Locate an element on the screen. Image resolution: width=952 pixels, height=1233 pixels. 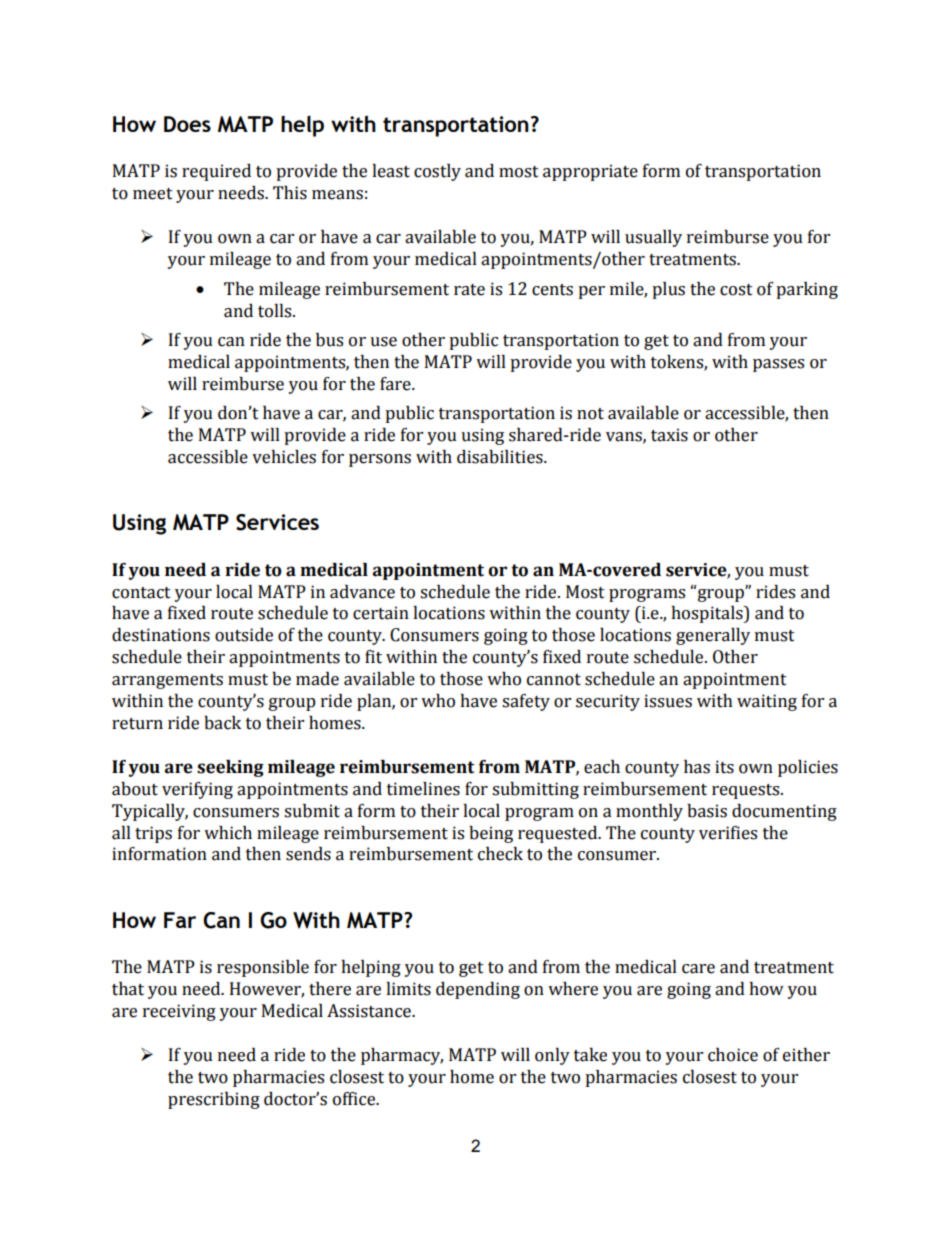
prescribing is located at coordinates (214, 1100).
